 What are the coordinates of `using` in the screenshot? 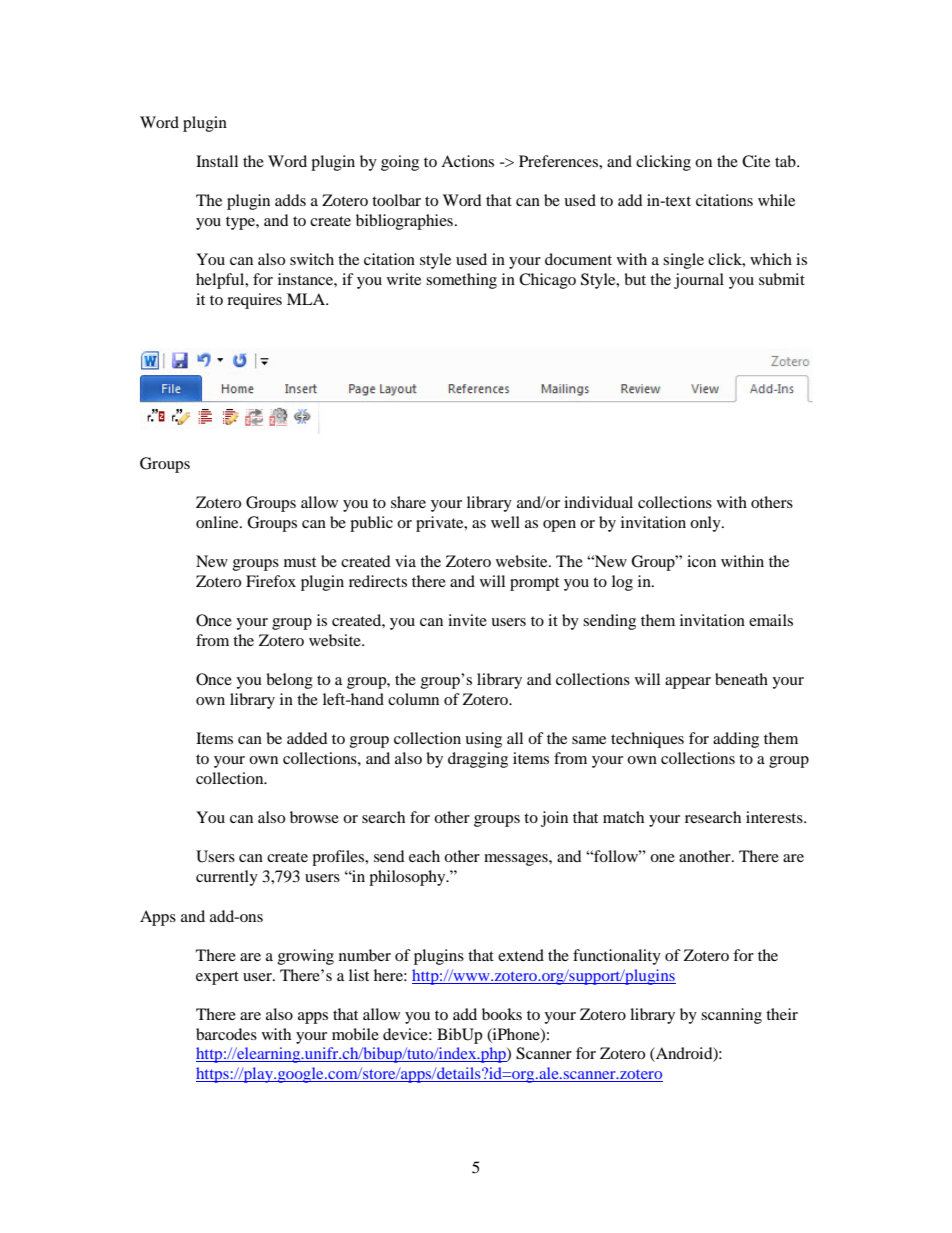 It's located at (483, 740).
